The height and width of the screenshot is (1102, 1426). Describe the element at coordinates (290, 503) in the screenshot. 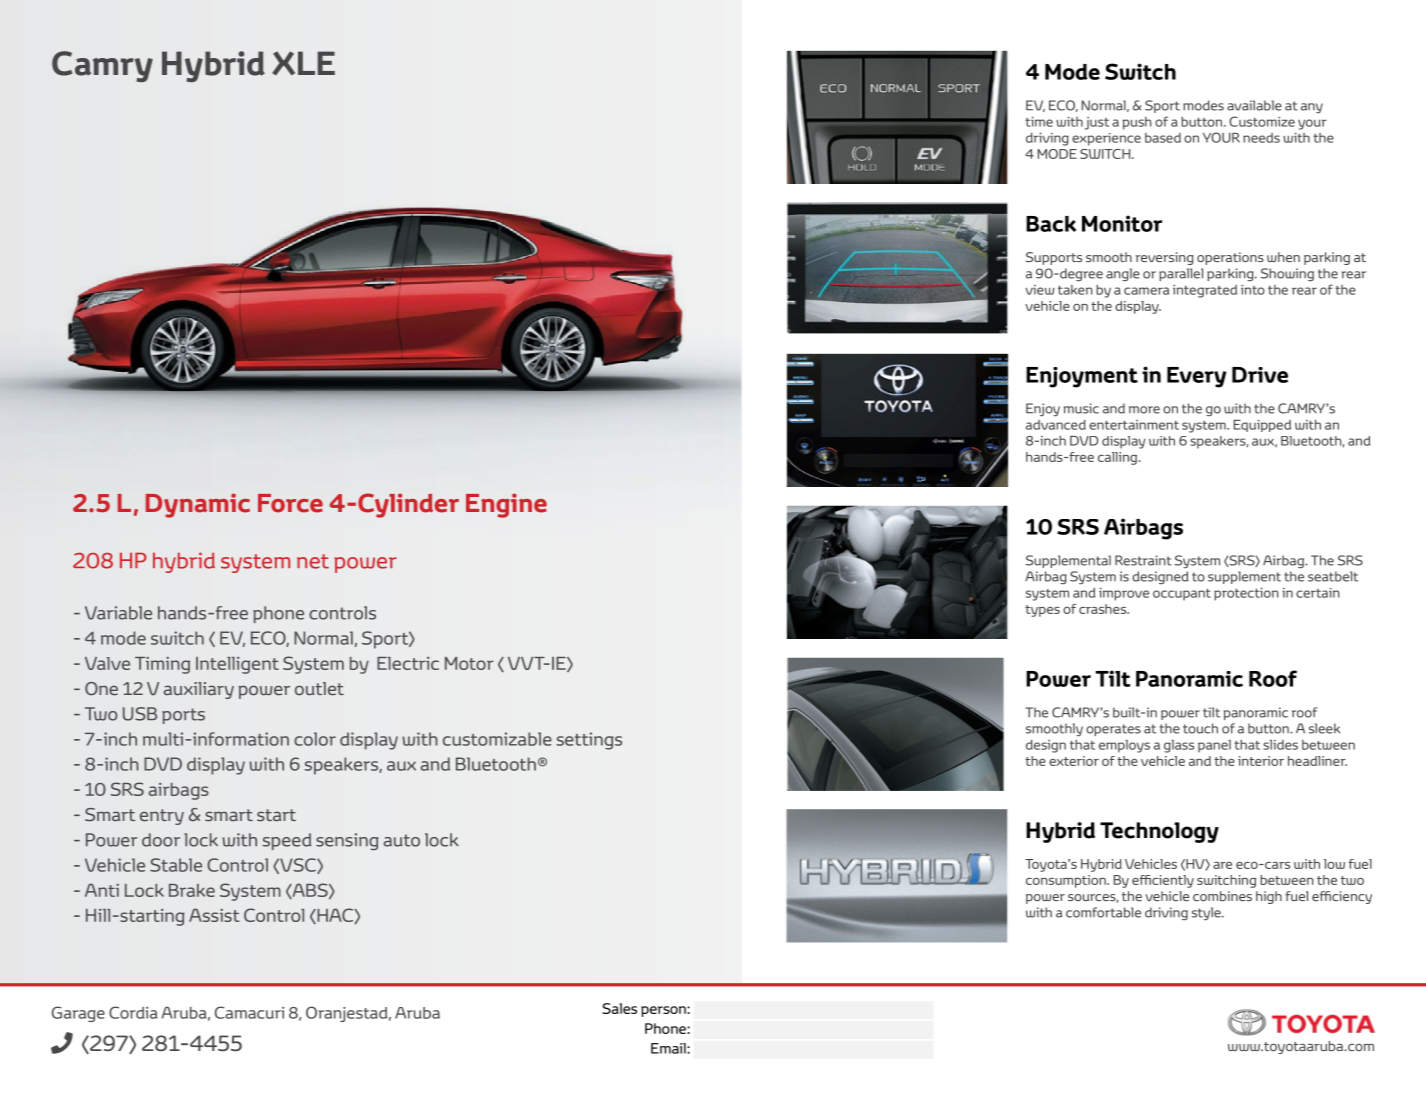

I see `Force` at that location.
